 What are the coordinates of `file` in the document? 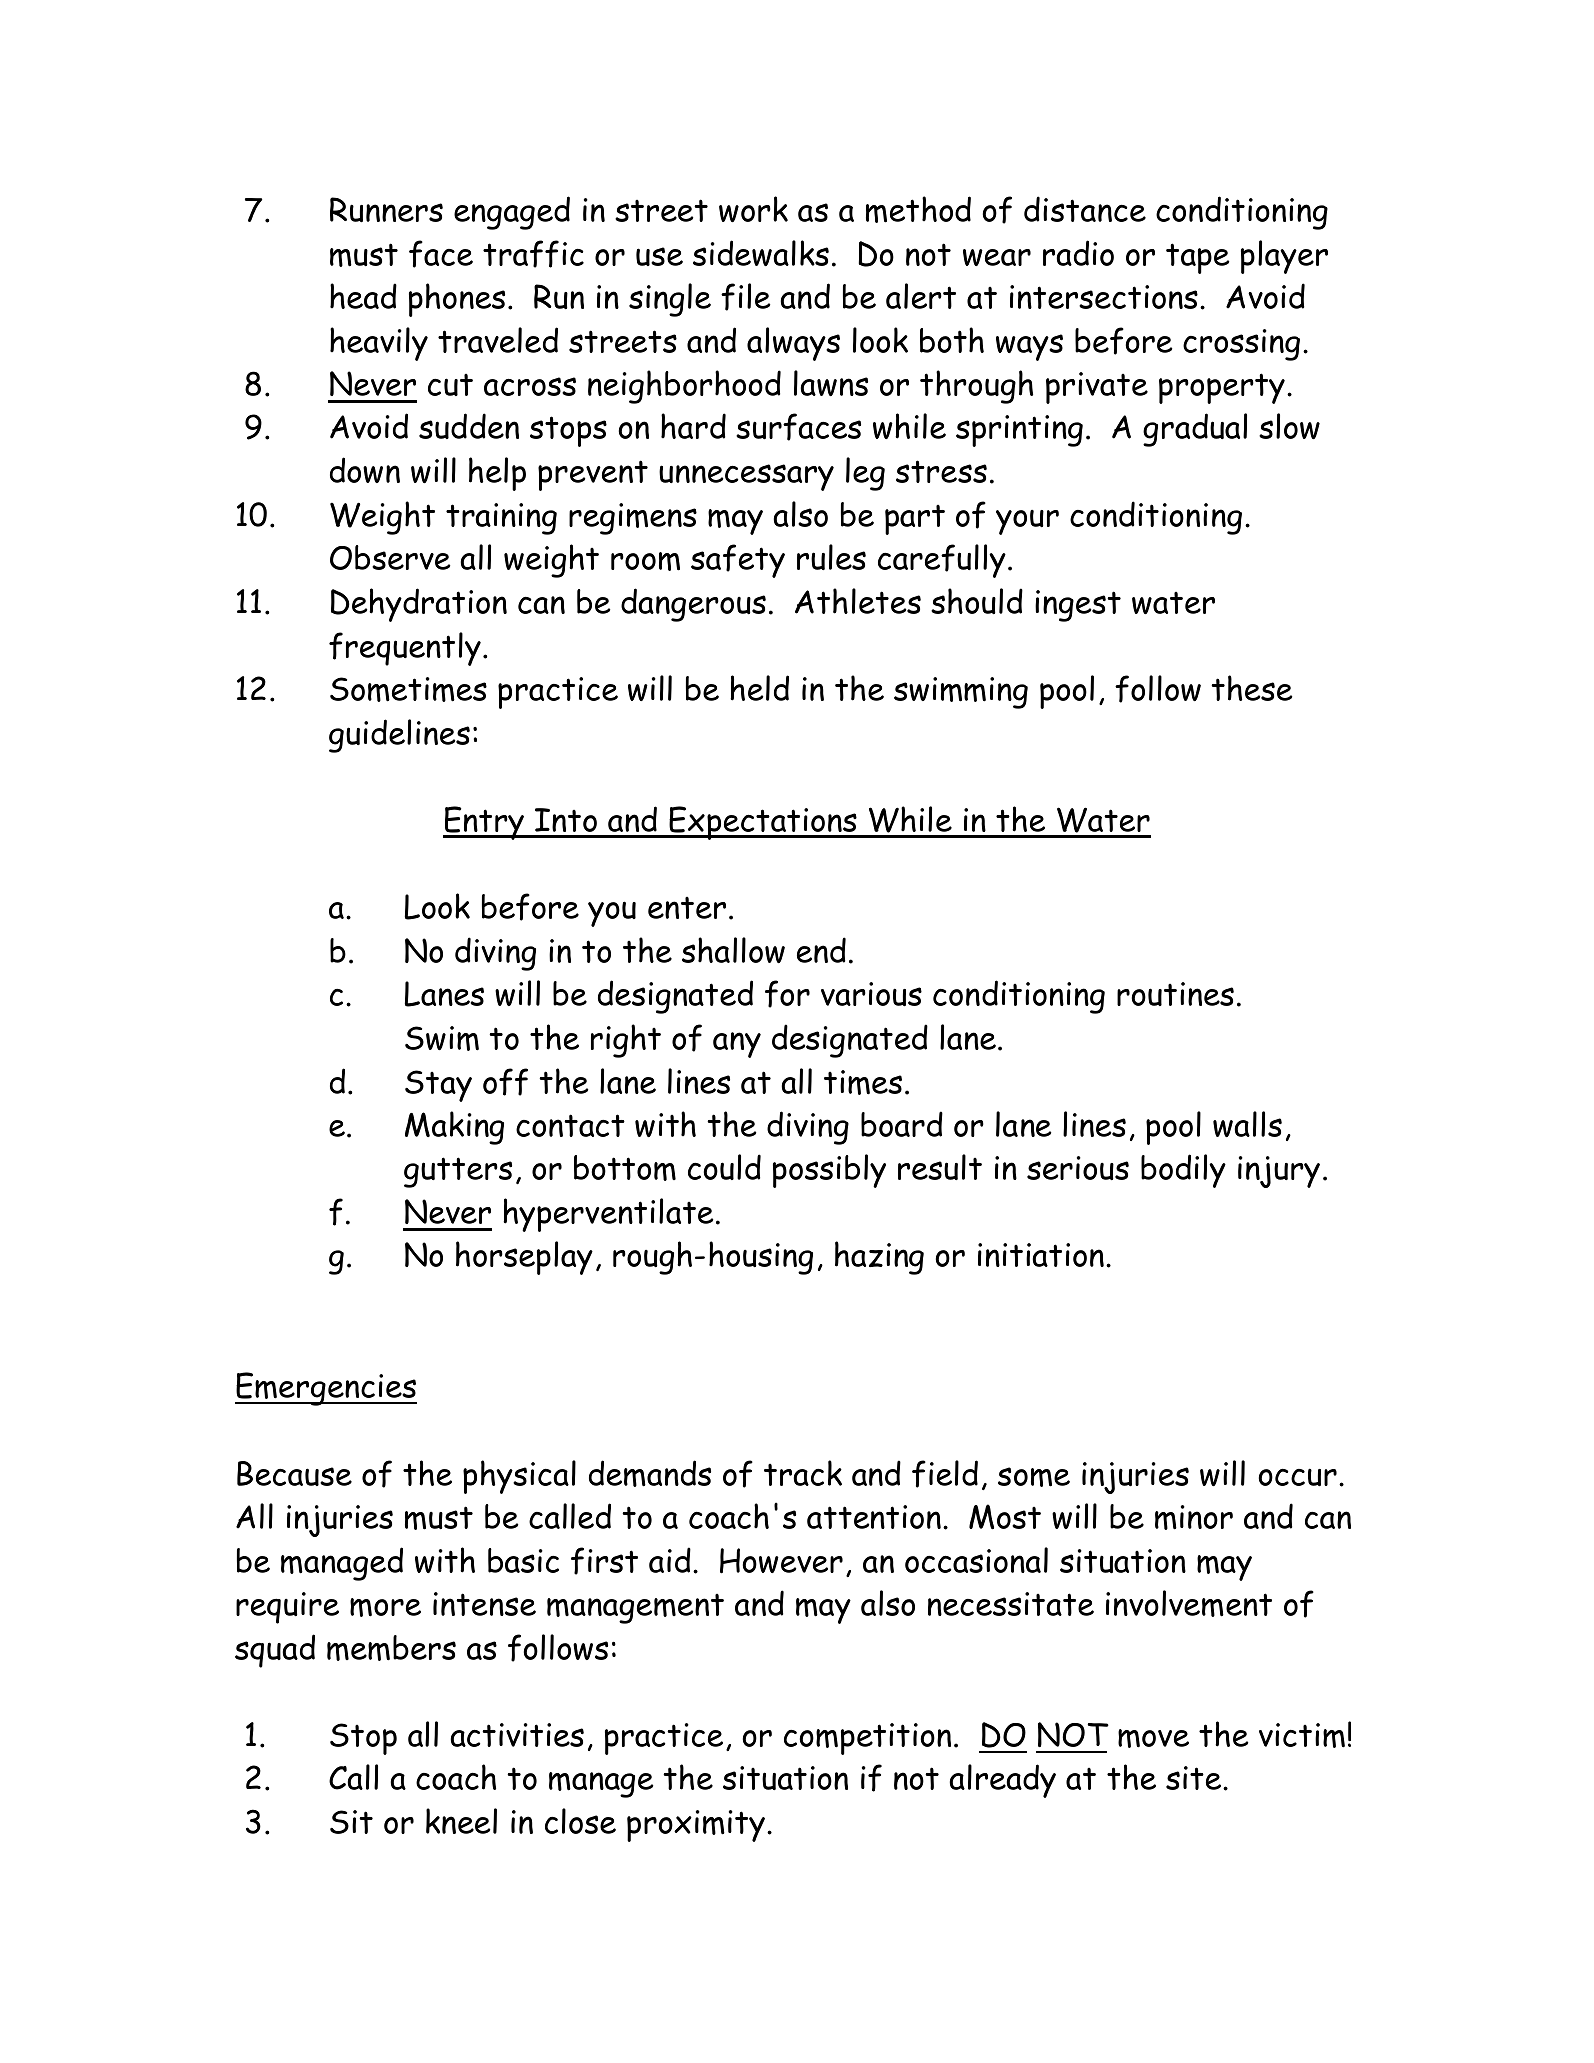 It's located at (746, 297).
